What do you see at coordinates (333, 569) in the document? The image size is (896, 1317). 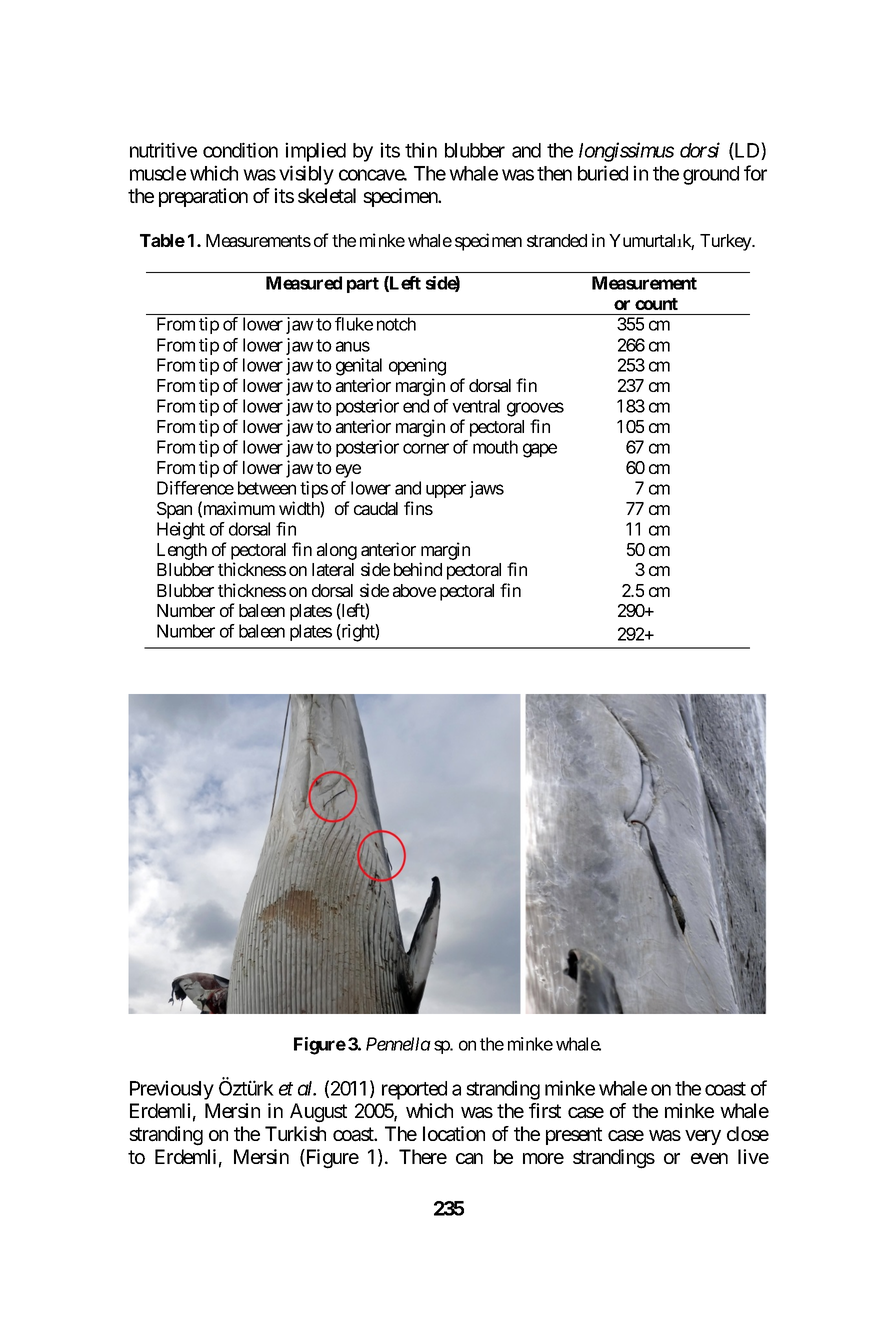 I see `lateral` at bounding box center [333, 569].
